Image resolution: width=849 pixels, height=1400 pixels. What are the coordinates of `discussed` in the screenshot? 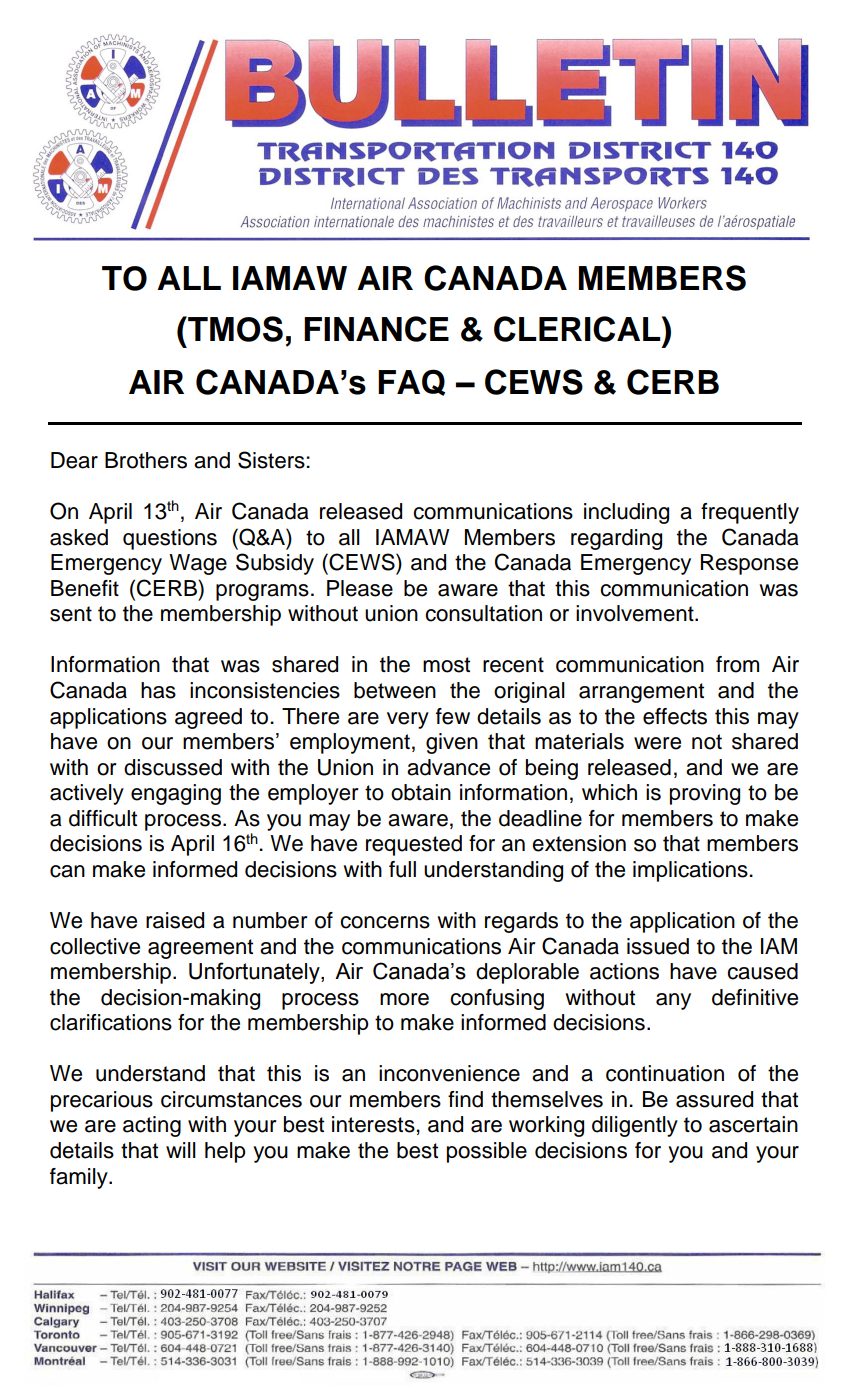 It's located at (173, 767).
